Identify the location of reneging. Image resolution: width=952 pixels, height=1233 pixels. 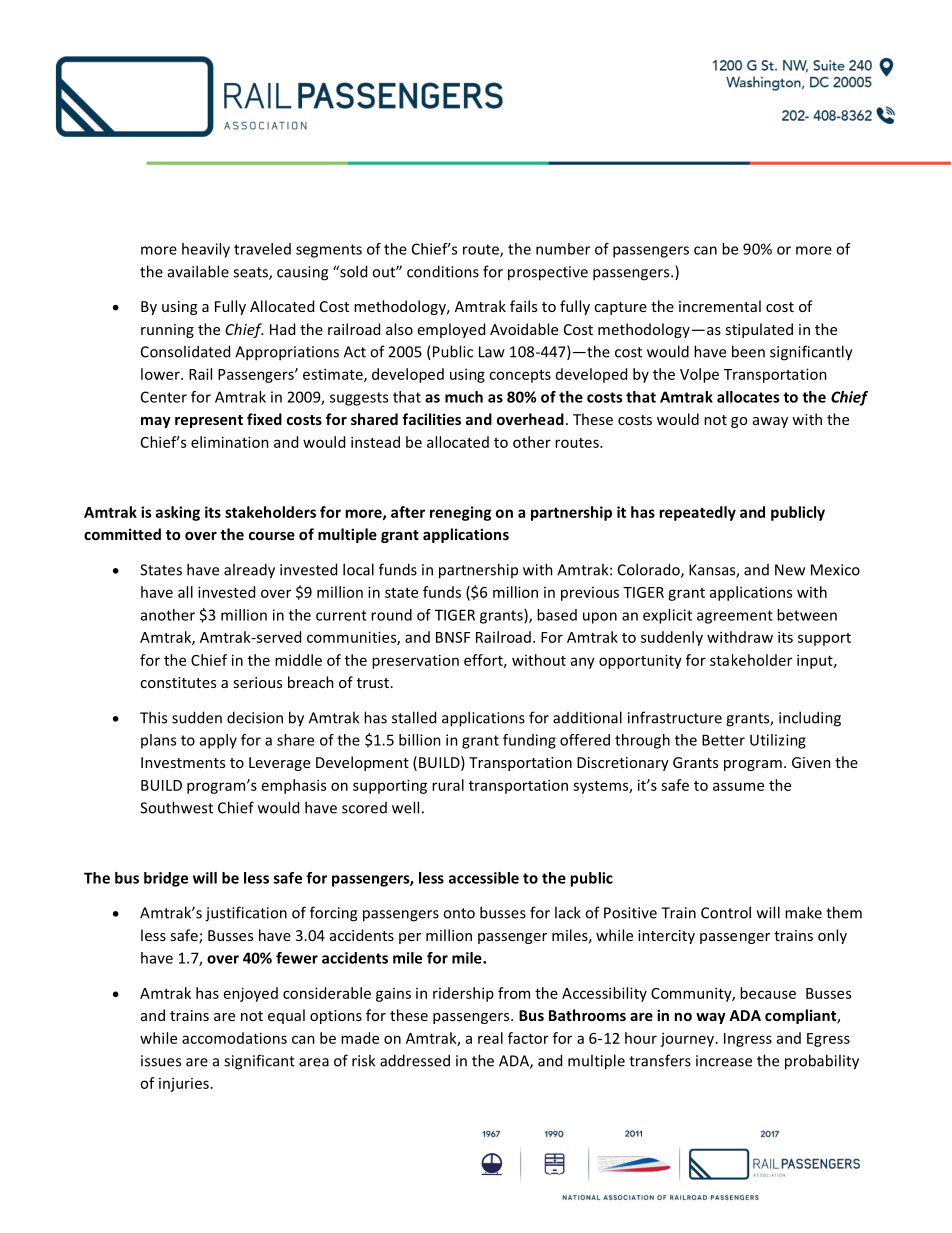
(460, 513).
